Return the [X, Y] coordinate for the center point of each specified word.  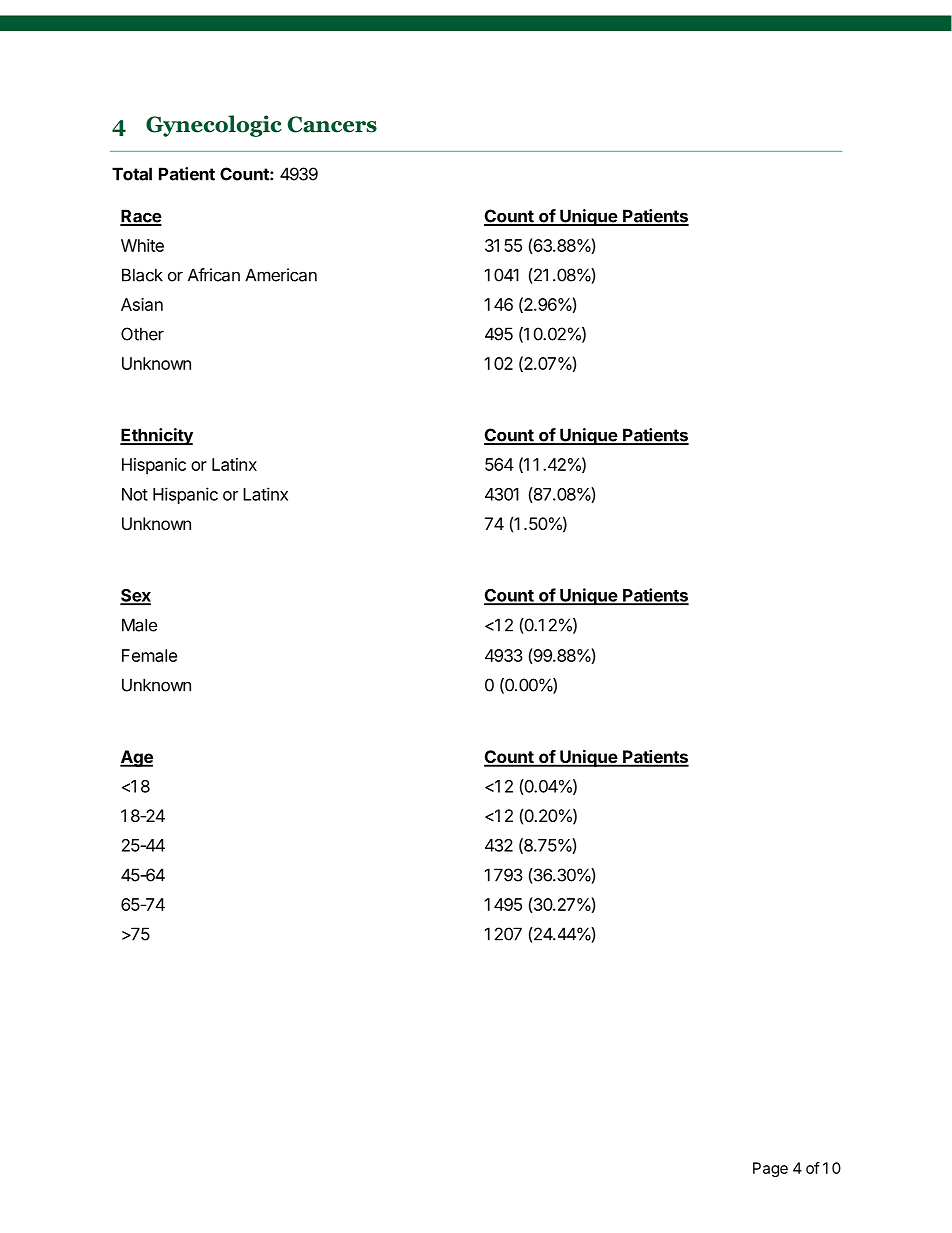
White [142, 245]
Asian [142, 304]
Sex [135, 596]
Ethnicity [156, 436]
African [214, 275]
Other [142, 334]
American [281, 275]
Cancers [332, 124]
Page [770, 1169]
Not [135, 494]
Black [142, 275]
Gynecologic [214, 126]
